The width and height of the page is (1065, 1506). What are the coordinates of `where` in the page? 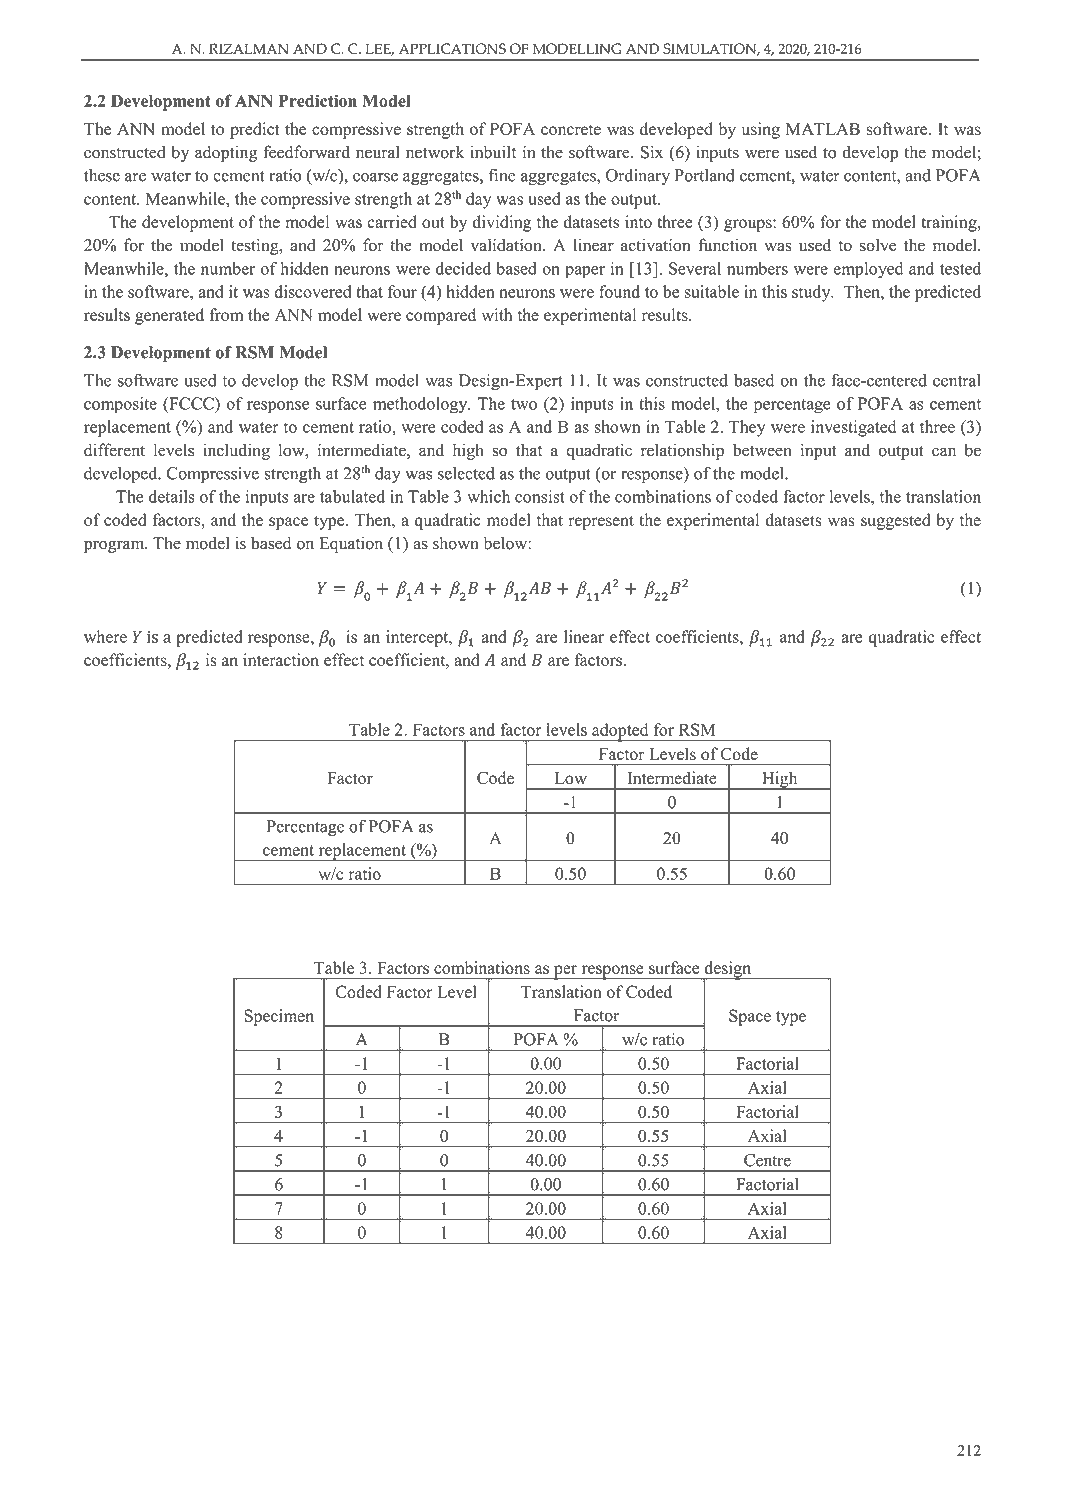 It's located at (105, 636).
